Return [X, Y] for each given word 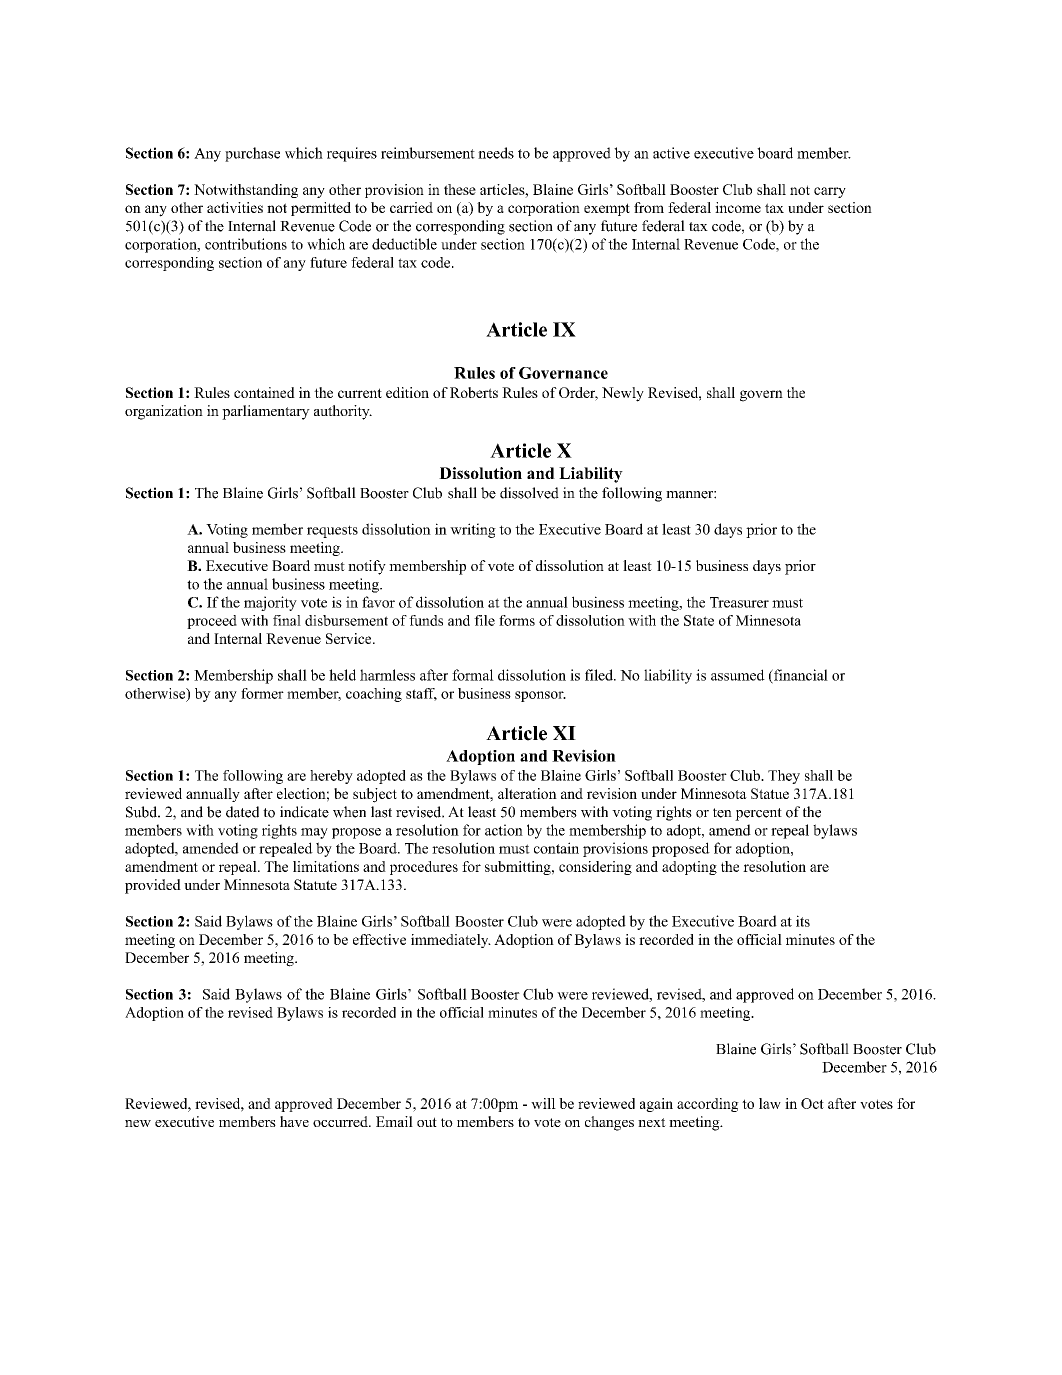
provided [153, 886]
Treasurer [739, 602]
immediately [451, 941]
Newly [623, 394]
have [294, 1121]
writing [473, 530]
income [738, 207]
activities [235, 207]
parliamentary [266, 412]
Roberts [474, 392]
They [784, 777]
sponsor [540, 696]
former [262, 693]
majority [270, 603]
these [460, 189]
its [803, 921]
